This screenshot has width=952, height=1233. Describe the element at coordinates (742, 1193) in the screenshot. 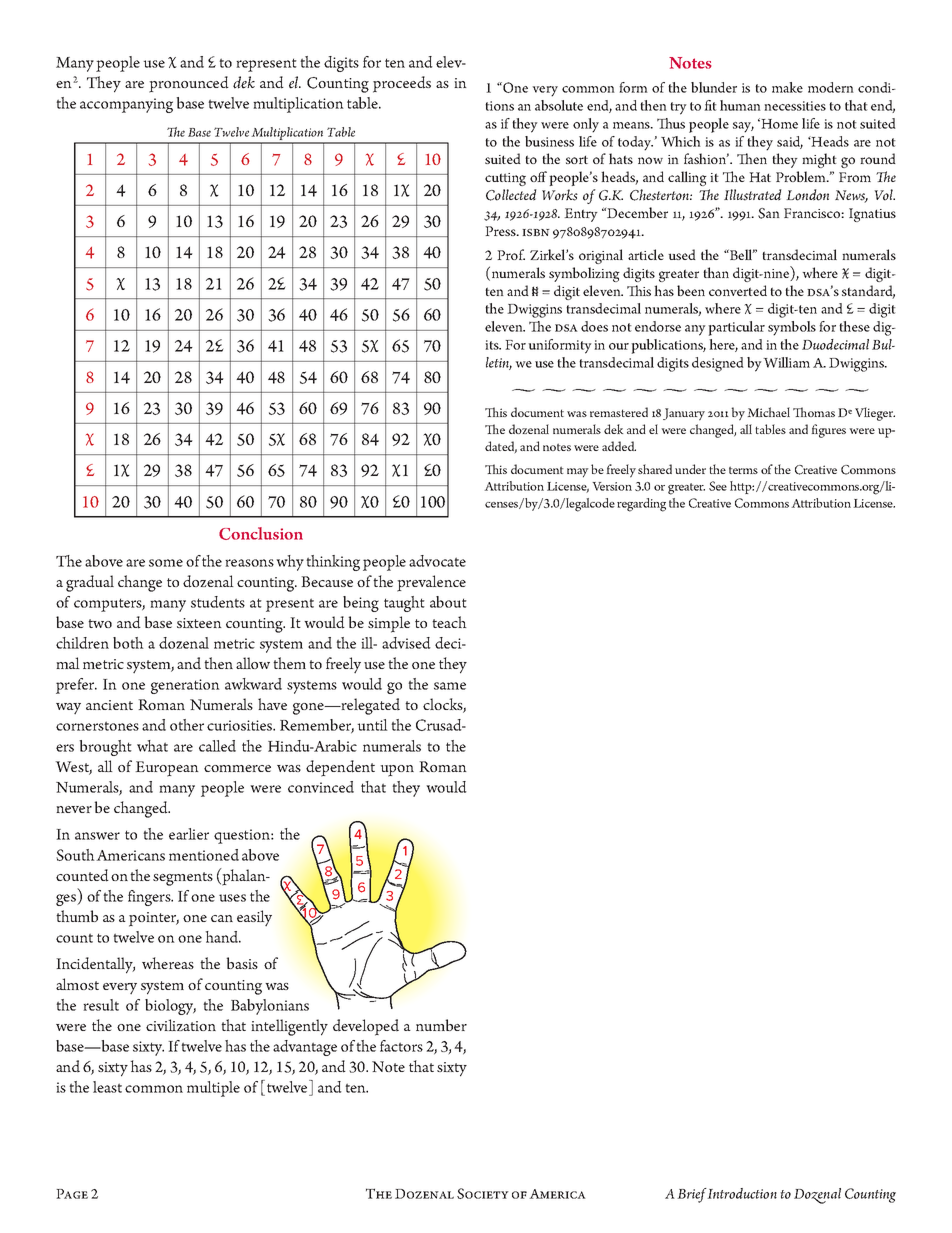

I see `Introduction` at that location.
